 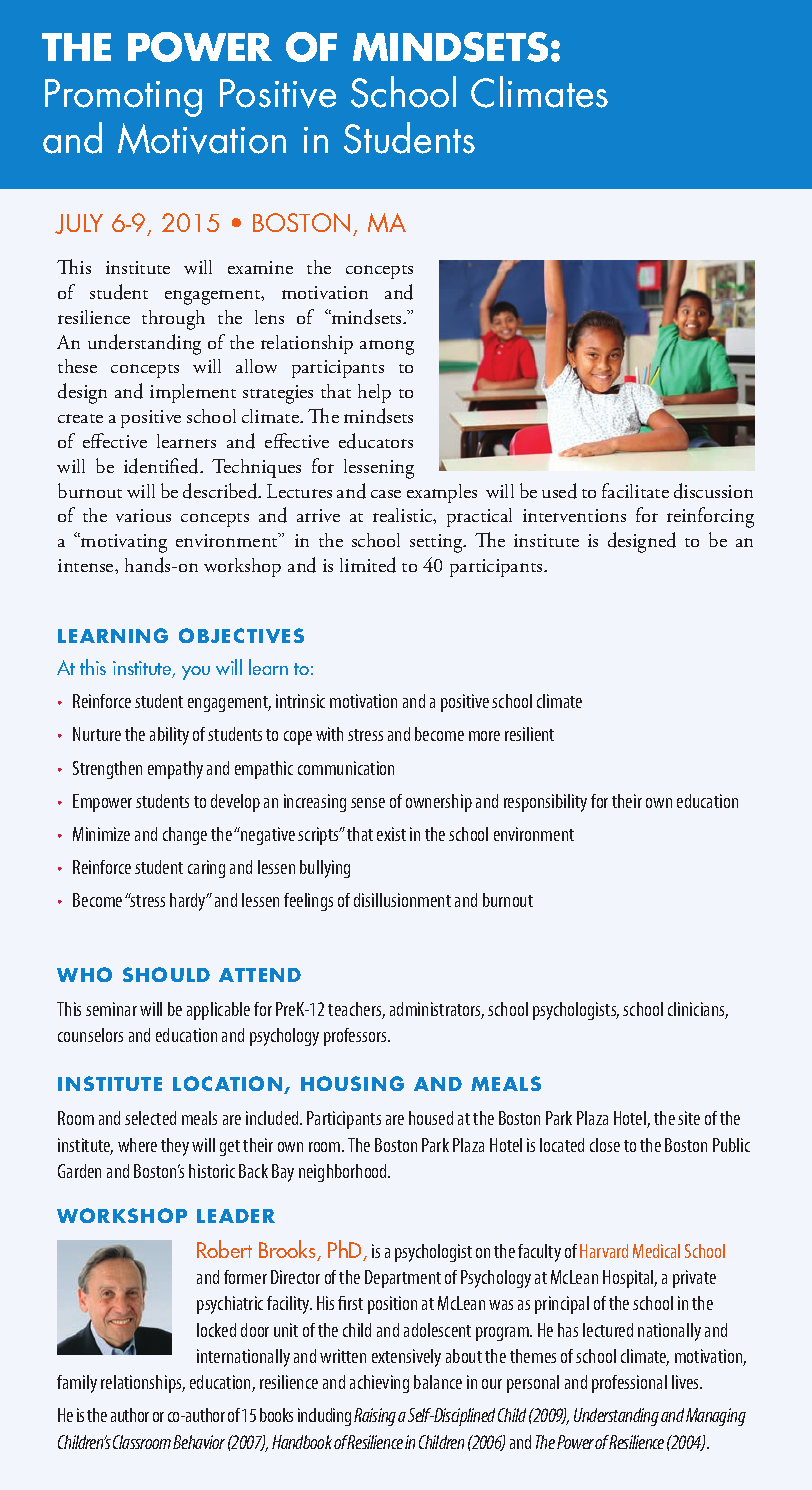 What do you see at coordinates (123, 98) in the screenshot?
I see `Promoting` at bounding box center [123, 98].
